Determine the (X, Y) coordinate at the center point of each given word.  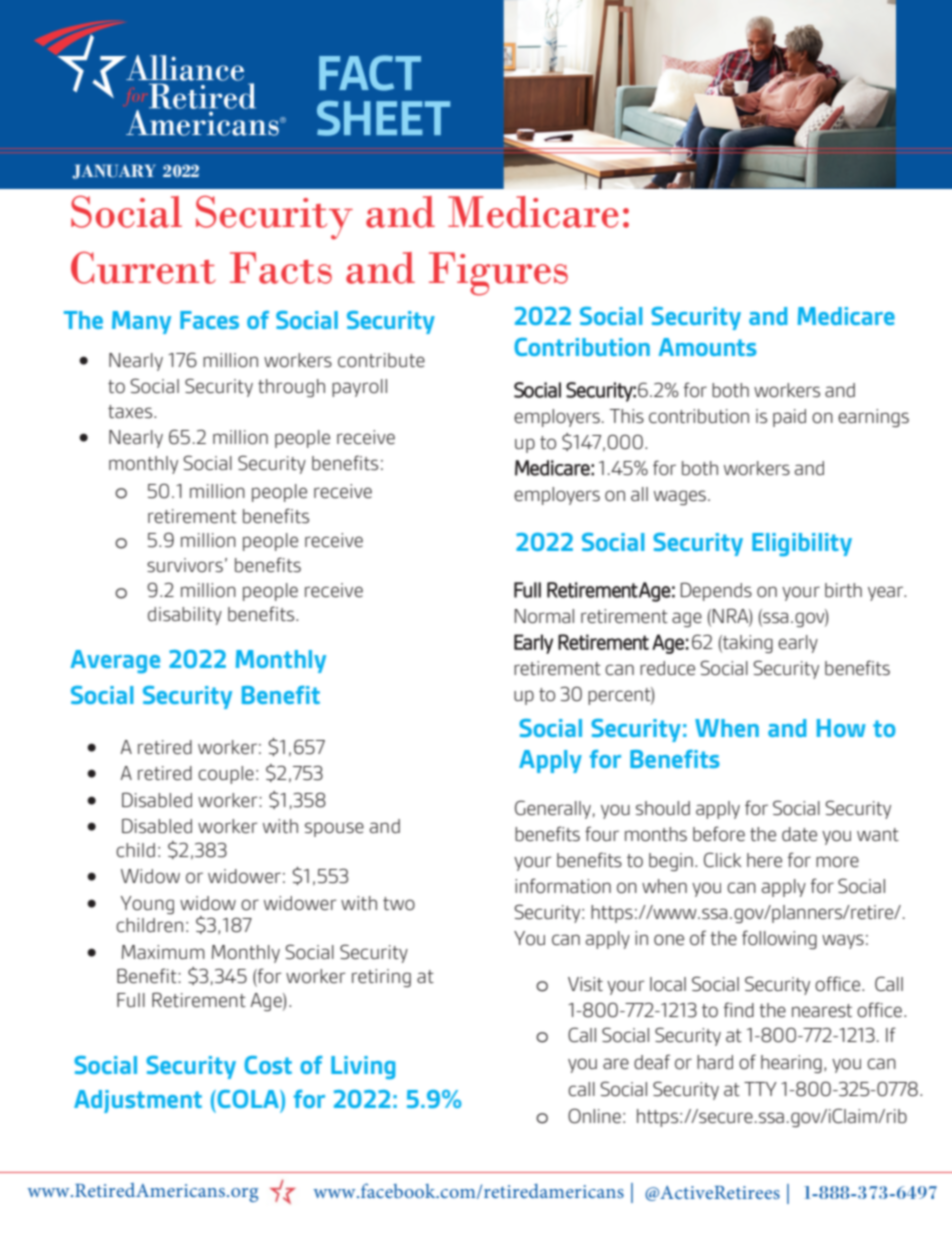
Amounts (707, 347)
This (627, 416)
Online (594, 1116)
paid (789, 418)
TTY (760, 1089)
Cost (268, 1065)
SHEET (383, 118)
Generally (553, 809)
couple (226, 775)
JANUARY (114, 171)
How (841, 728)
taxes (131, 412)
